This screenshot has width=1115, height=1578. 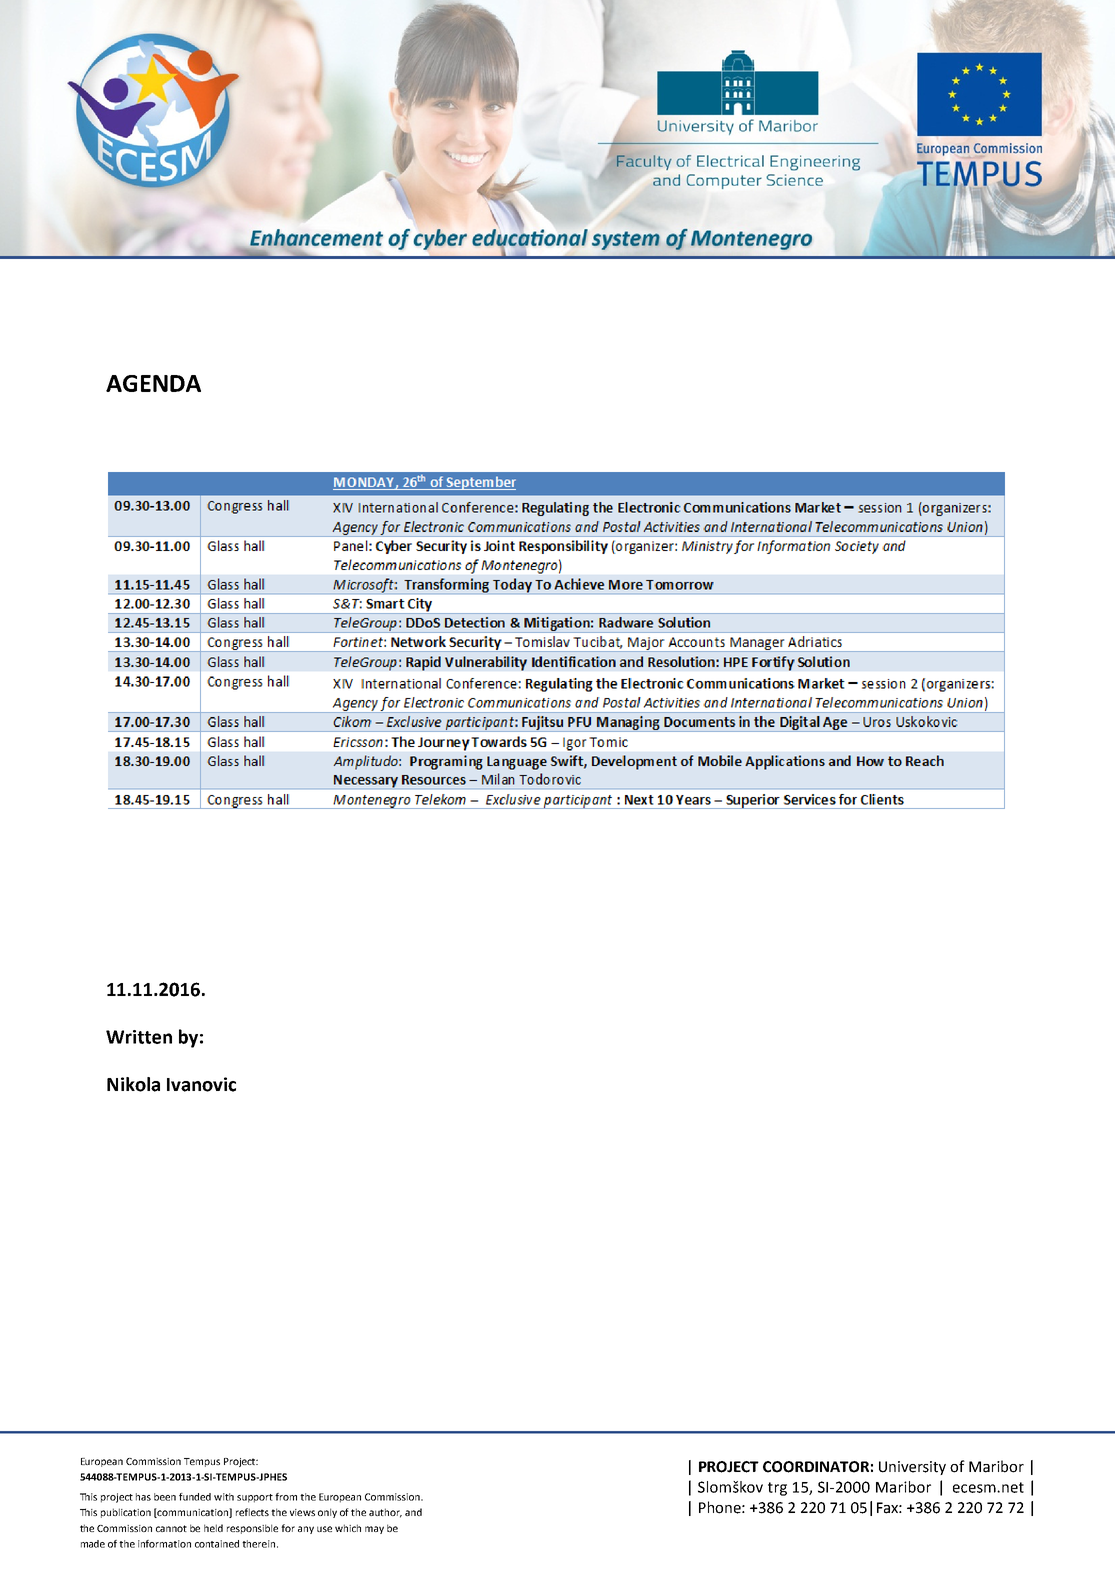 What do you see at coordinates (777, 1489) in the screenshot?
I see `trg` at bounding box center [777, 1489].
